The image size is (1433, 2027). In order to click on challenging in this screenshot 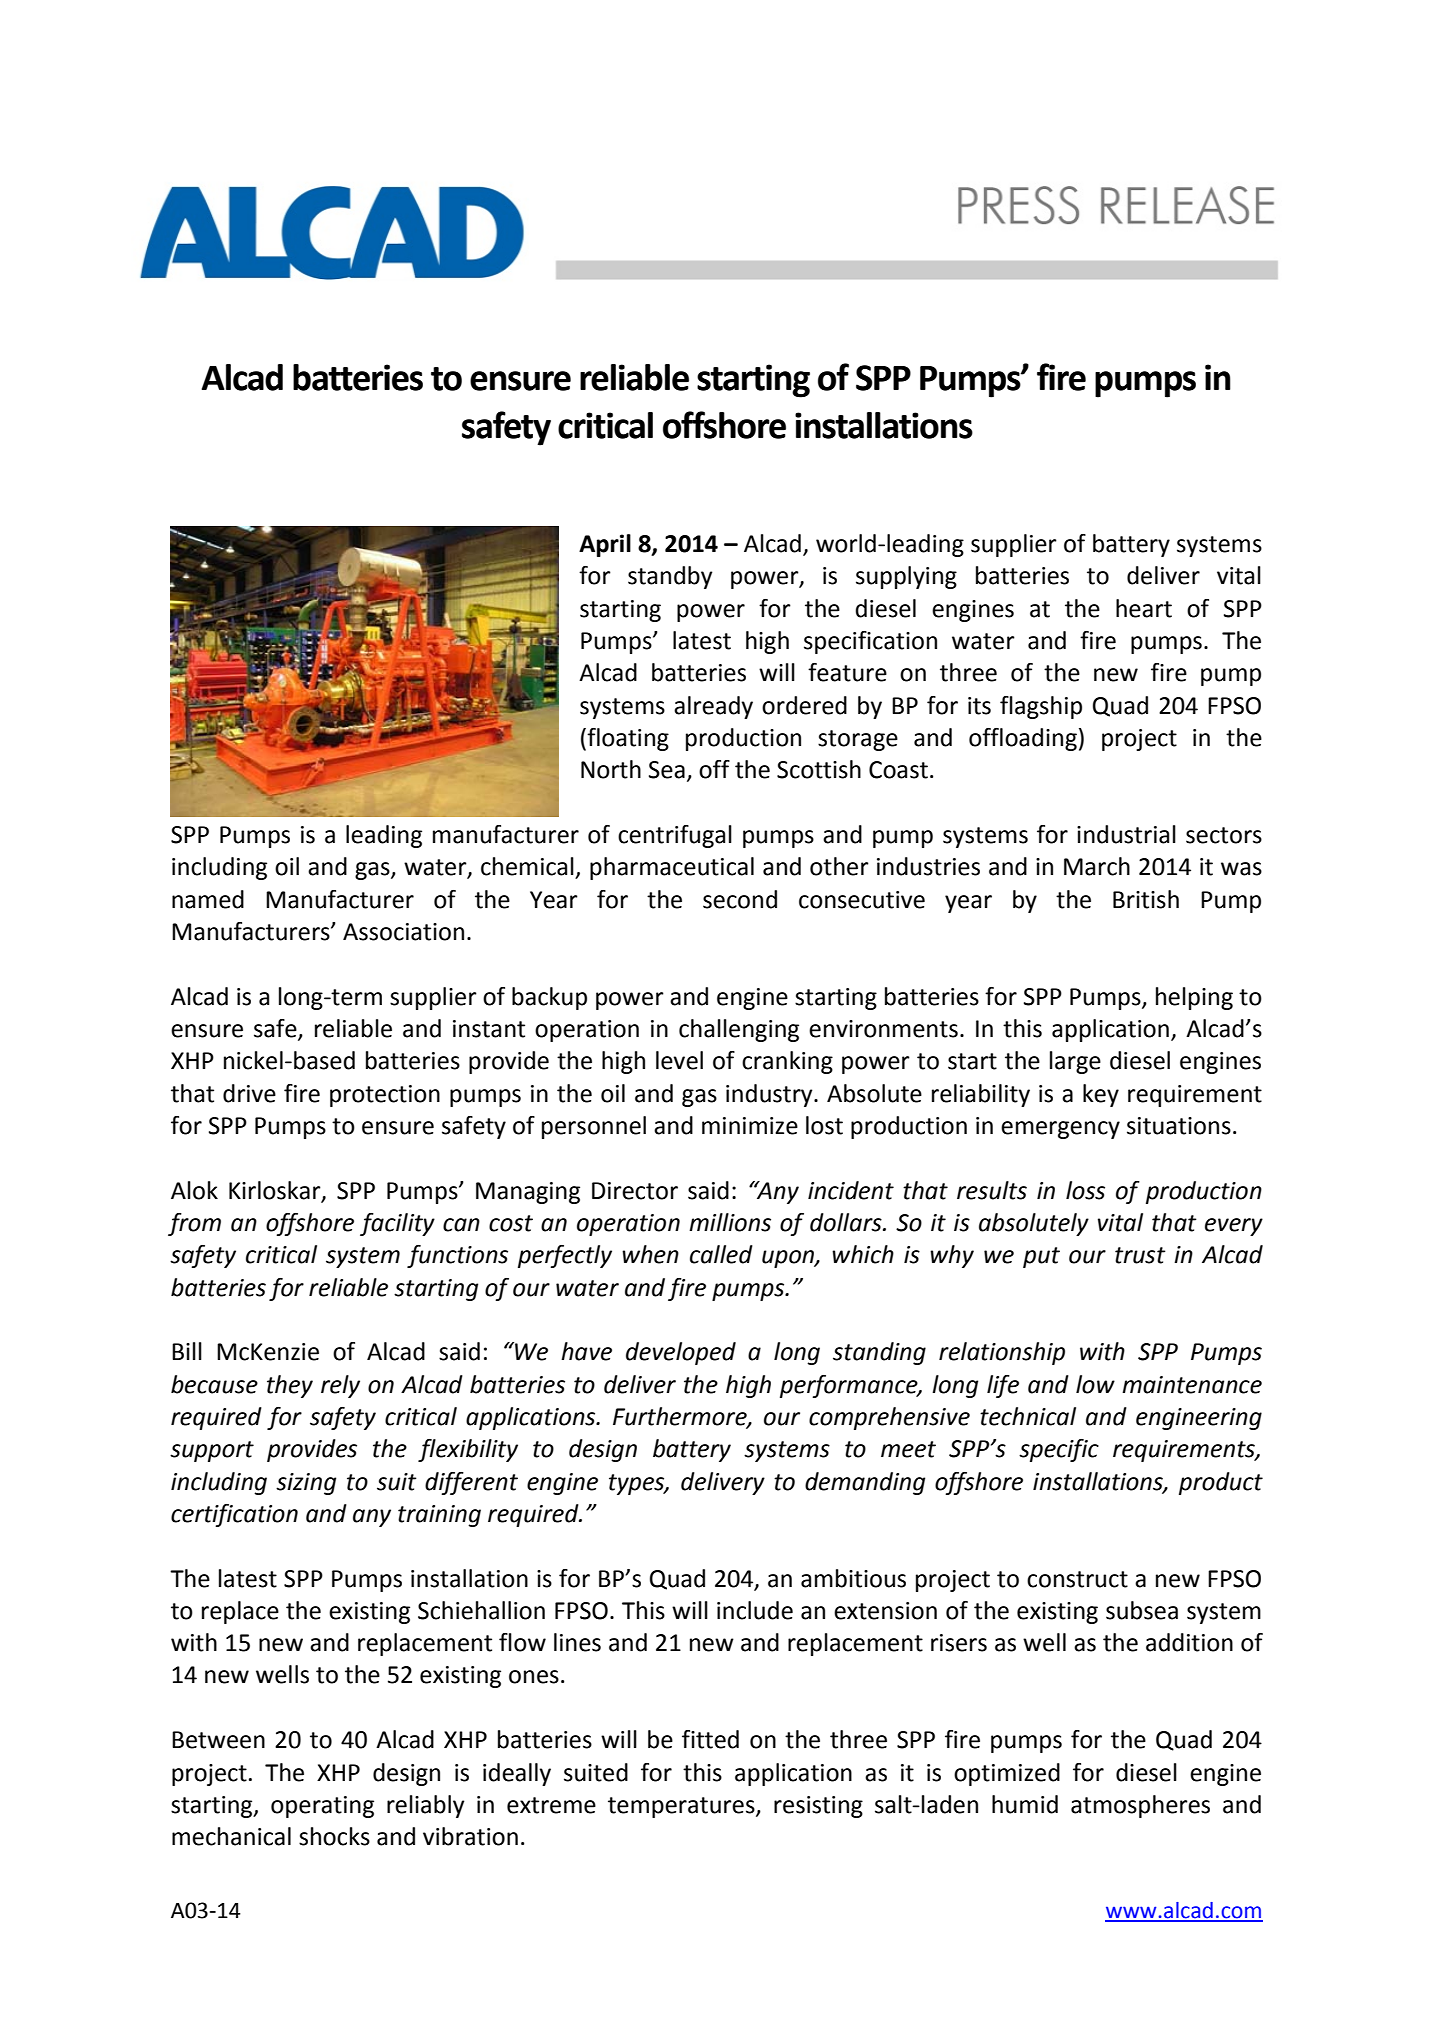, I will do `click(739, 1030)`.
